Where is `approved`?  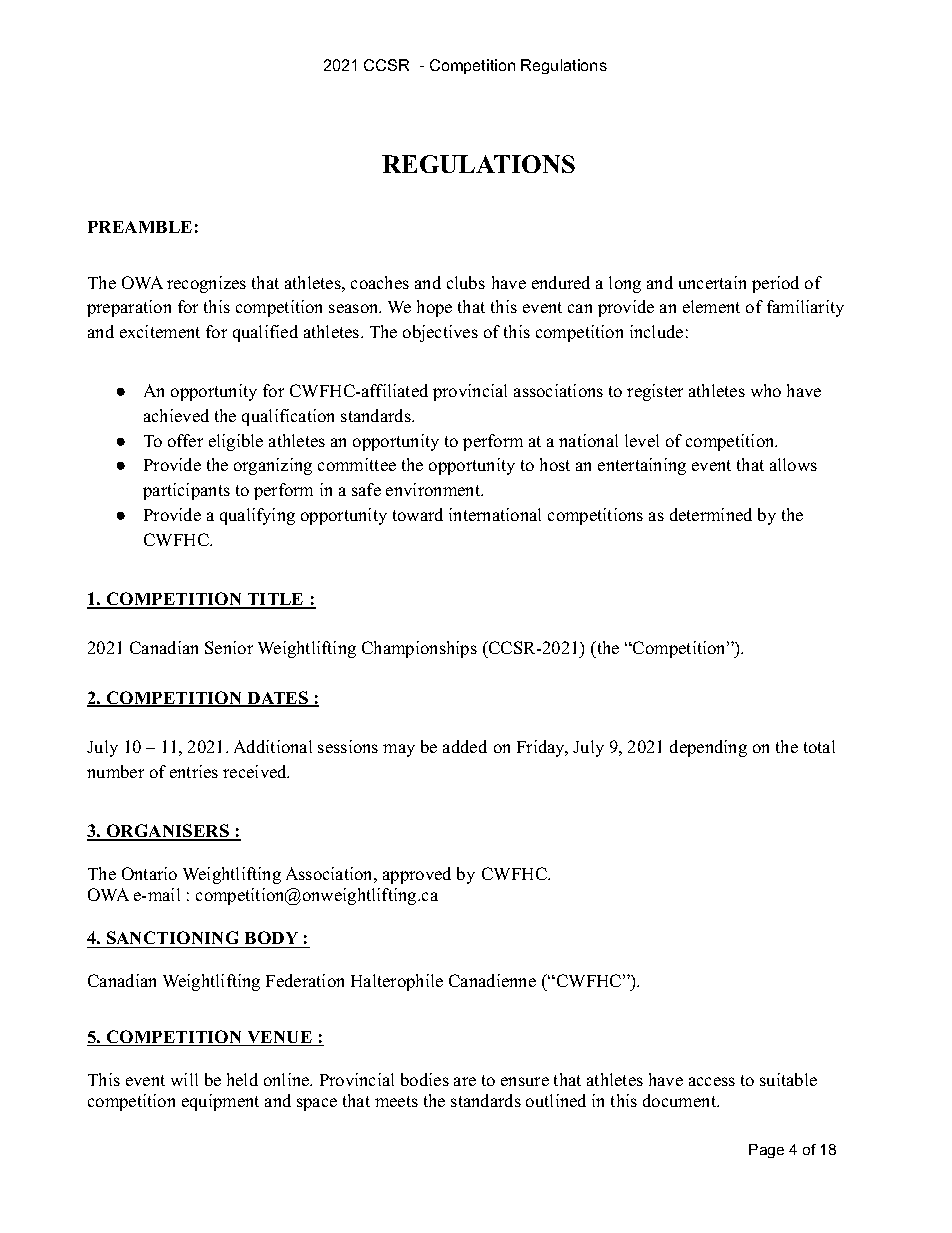
approved is located at coordinates (417, 875).
